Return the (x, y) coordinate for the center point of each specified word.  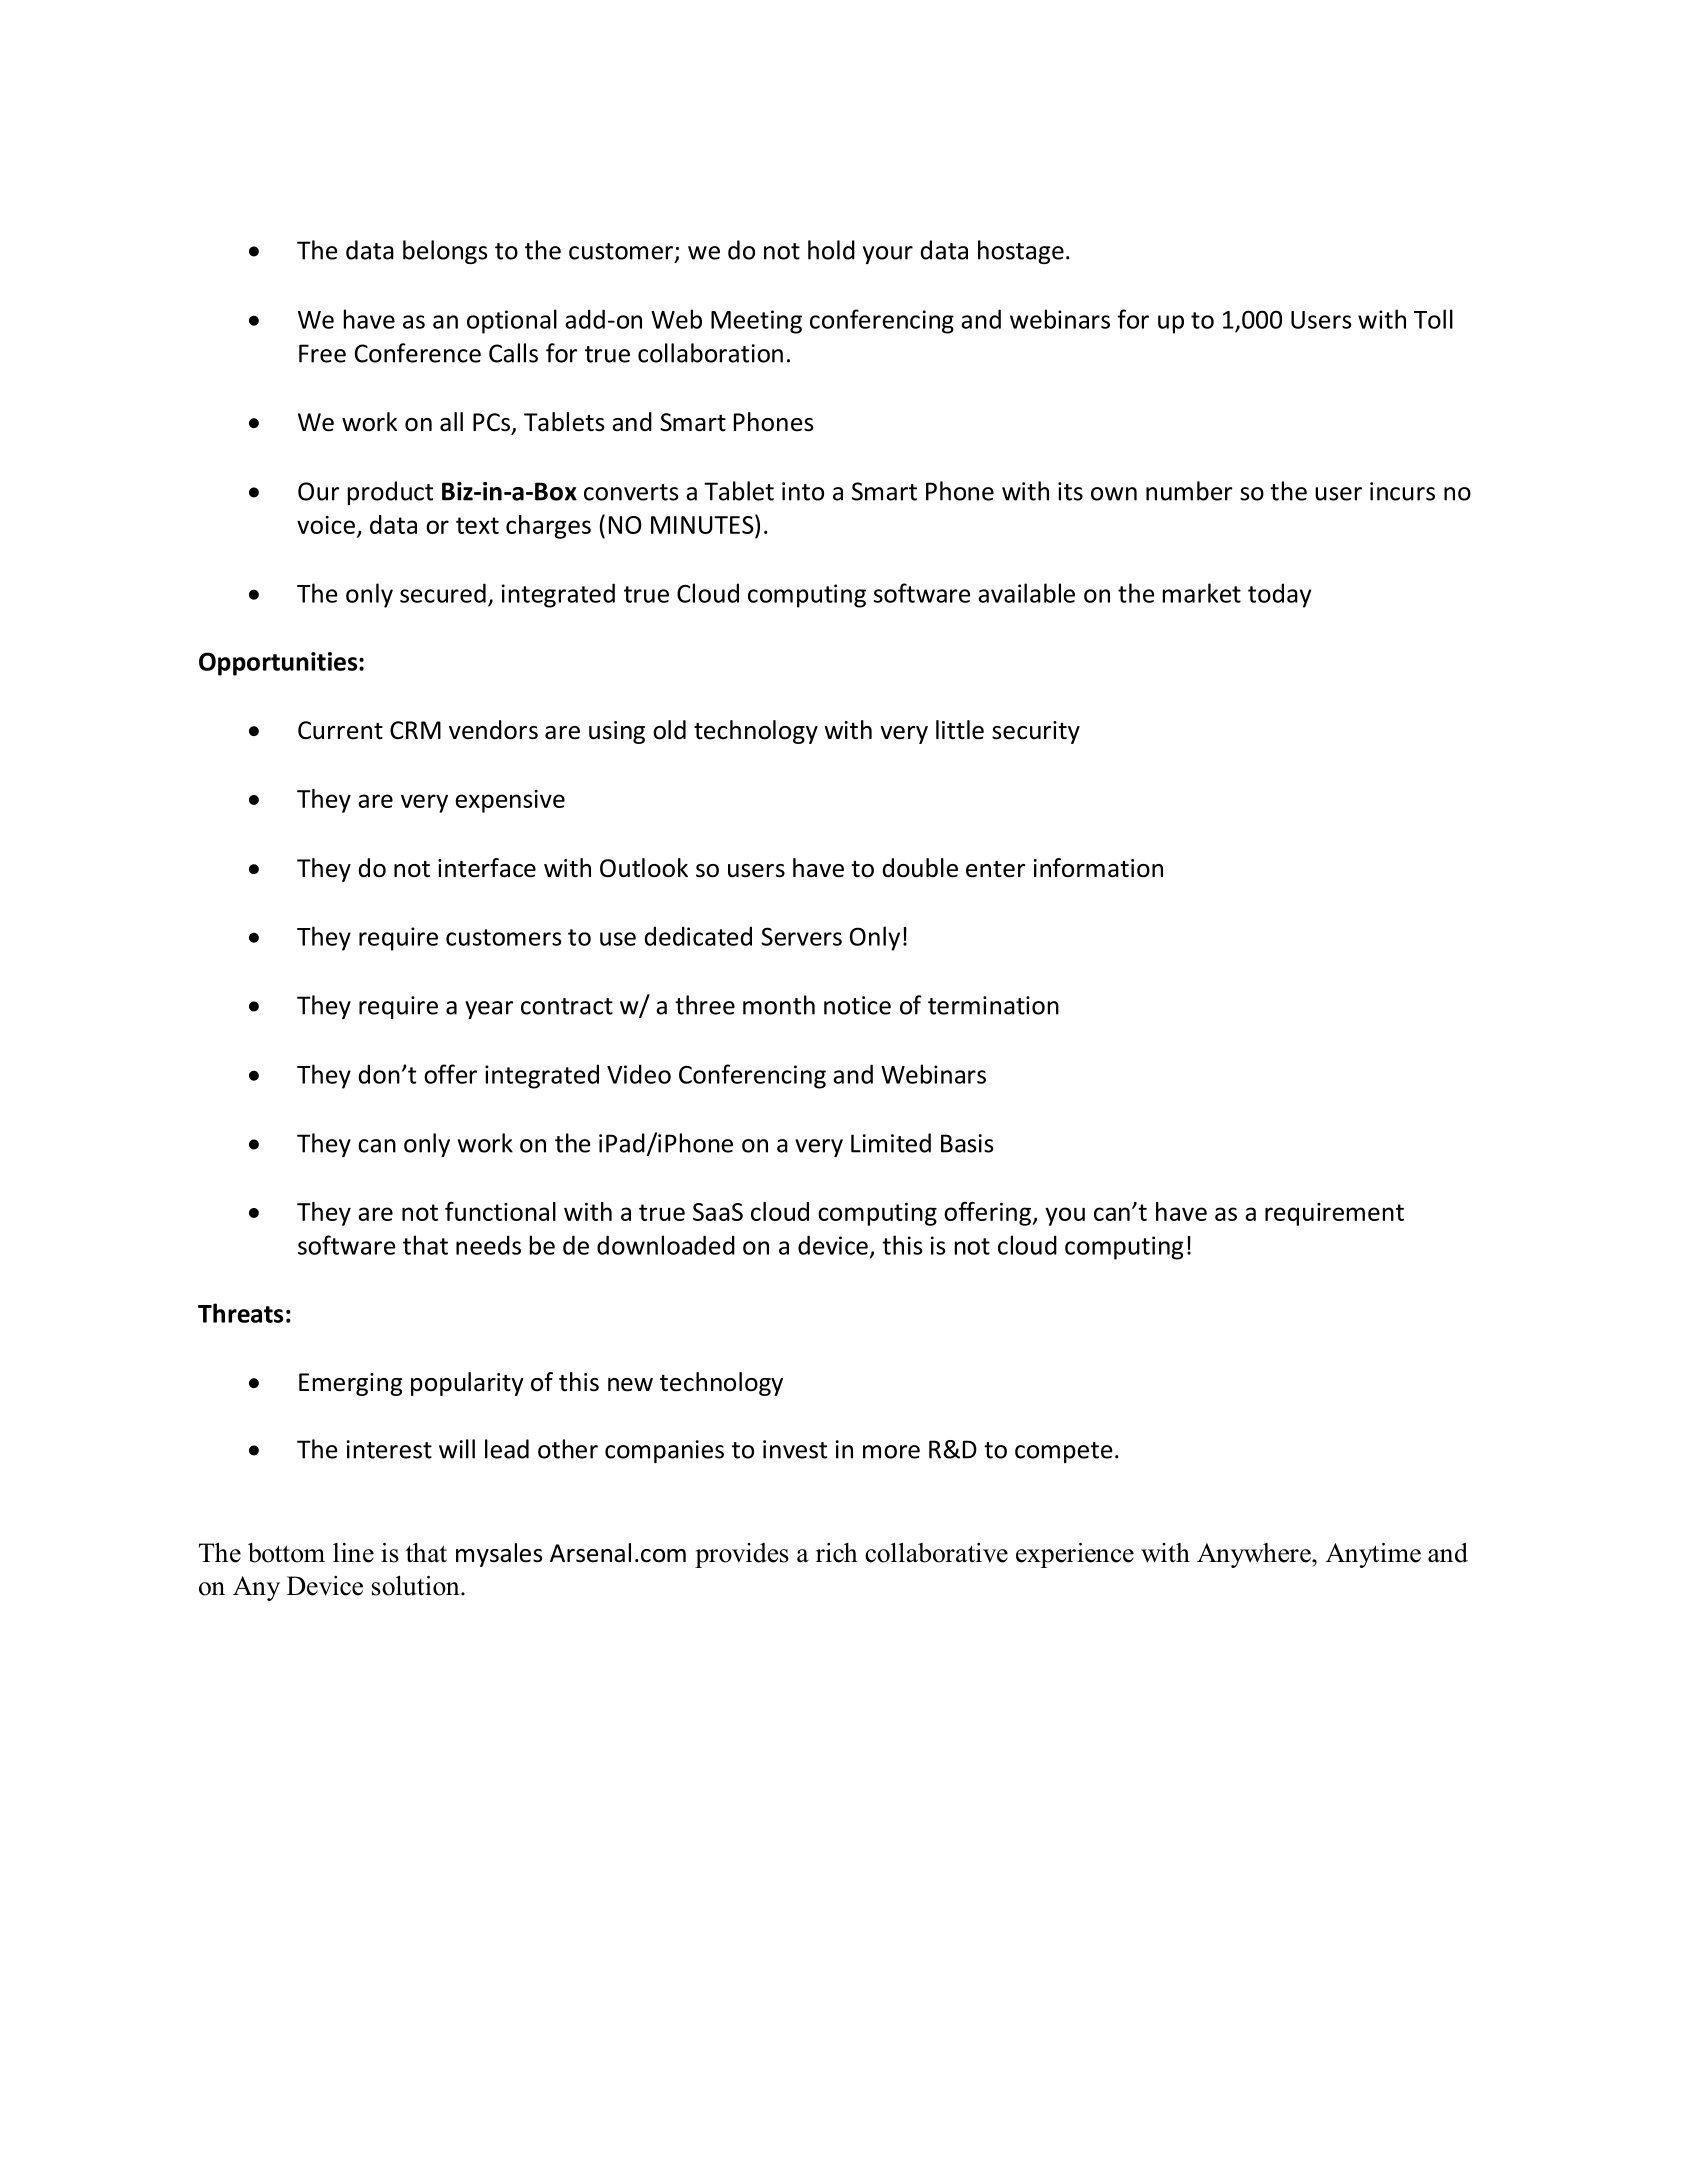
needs (488, 1245)
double (920, 868)
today (1279, 595)
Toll (1433, 319)
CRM (415, 730)
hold (831, 250)
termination (993, 1005)
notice (857, 1005)
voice (326, 525)
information (1098, 868)
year (489, 1010)
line (353, 1553)
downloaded (666, 1245)
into (803, 491)
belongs (445, 252)
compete (1063, 1452)
